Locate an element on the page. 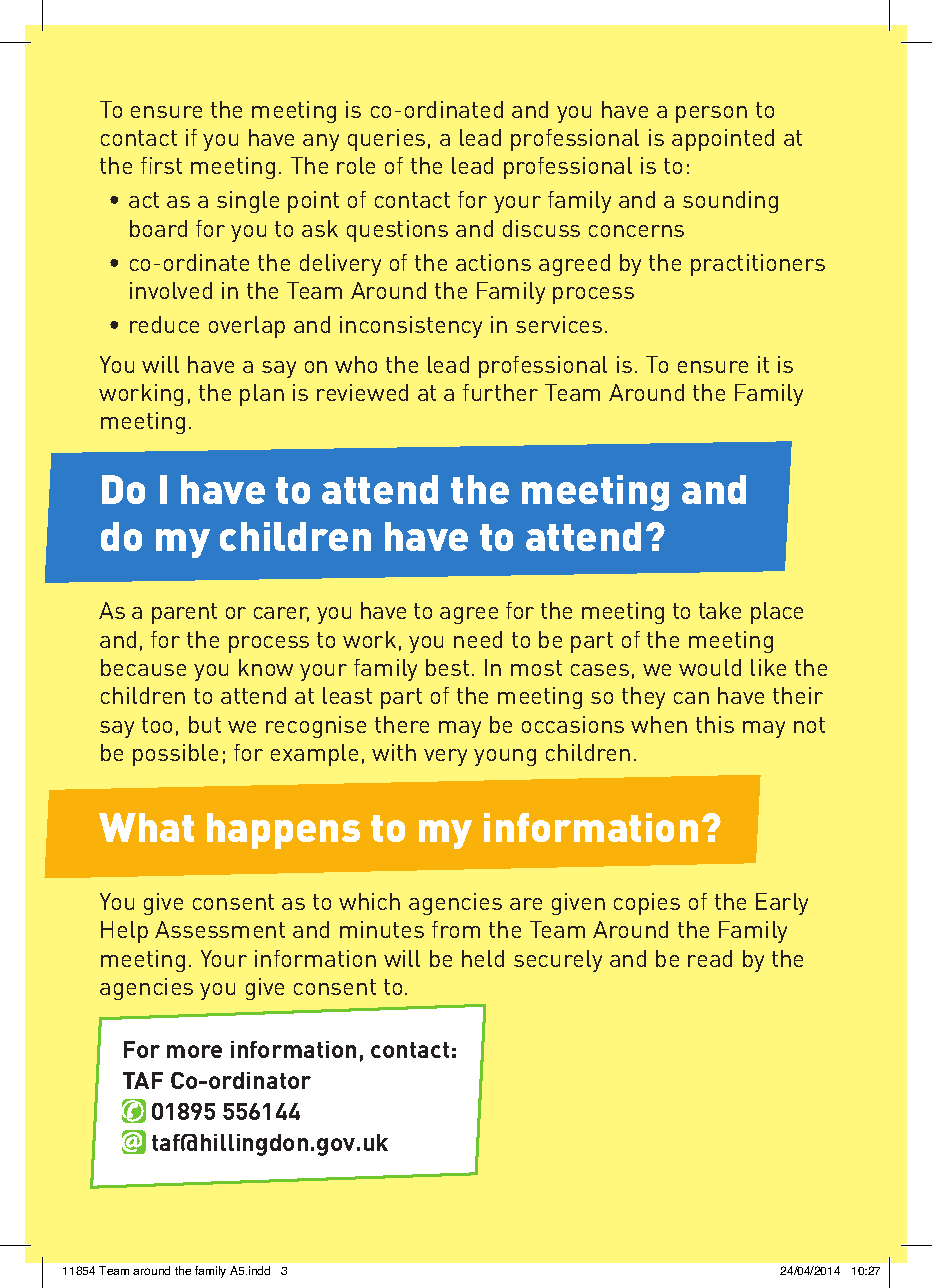 The image size is (932, 1288). need is located at coordinates (478, 639).
